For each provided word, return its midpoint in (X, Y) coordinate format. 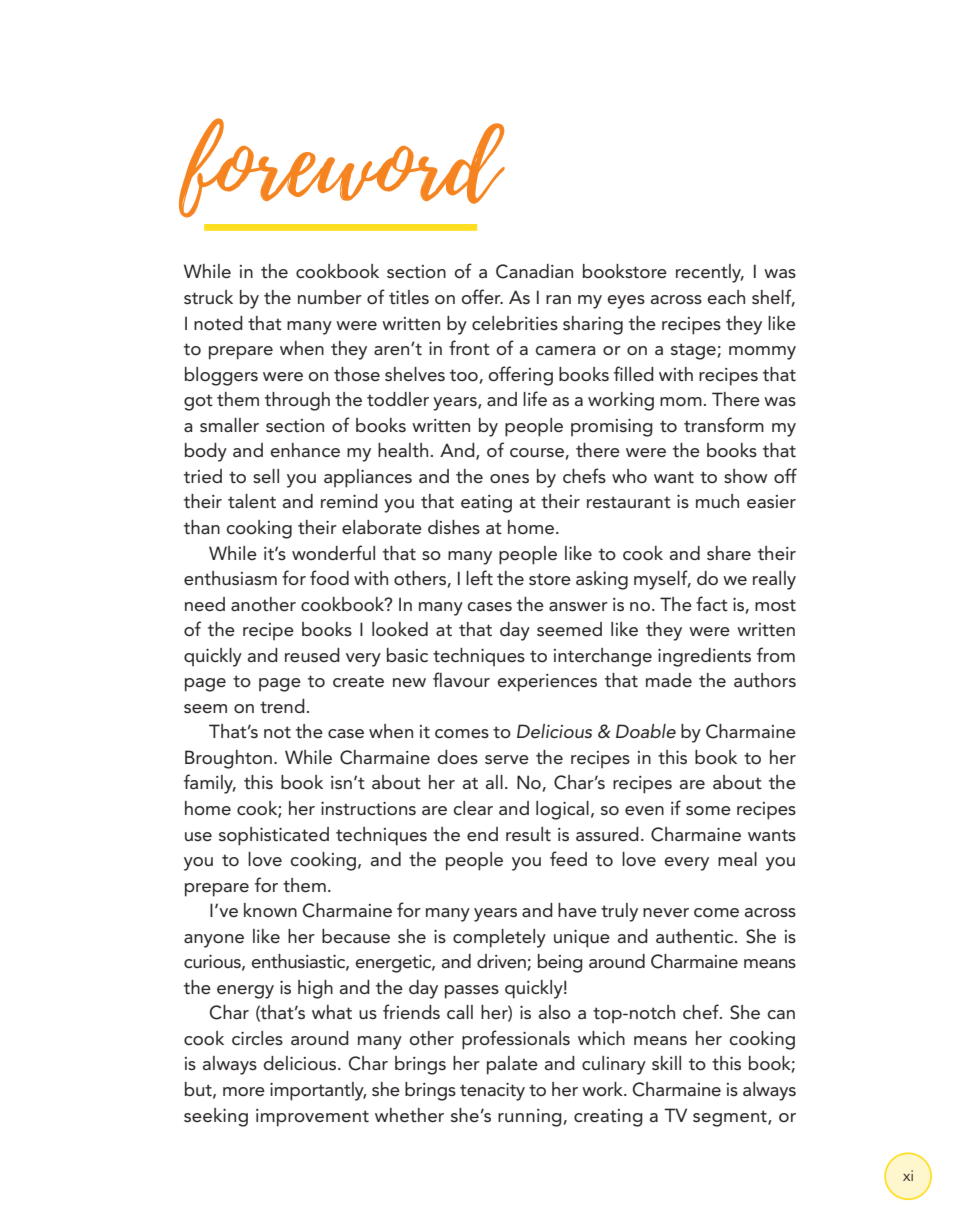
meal (737, 859)
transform (724, 425)
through (297, 401)
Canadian (534, 271)
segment (731, 1118)
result (528, 834)
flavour (461, 680)
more (244, 1091)
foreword (342, 168)
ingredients (704, 657)
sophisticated (274, 836)
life (535, 398)
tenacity (492, 1092)
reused (312, 655)
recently (710, 273)
